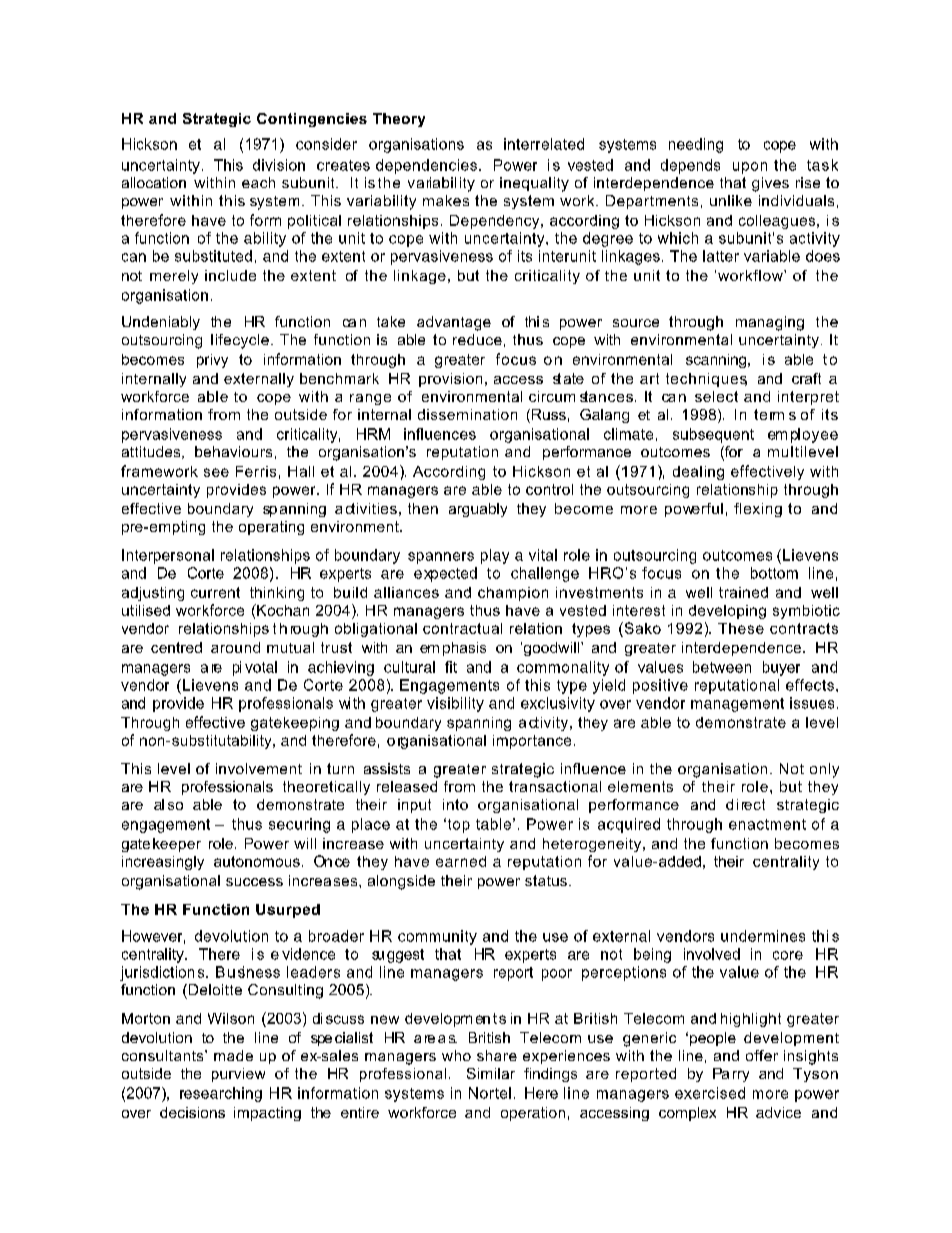 This screenshot has width=952, height=1233. What do you see at coordinates (212, 361) in the screenshot?
I see `privy` at bounding box center [212, 361].
